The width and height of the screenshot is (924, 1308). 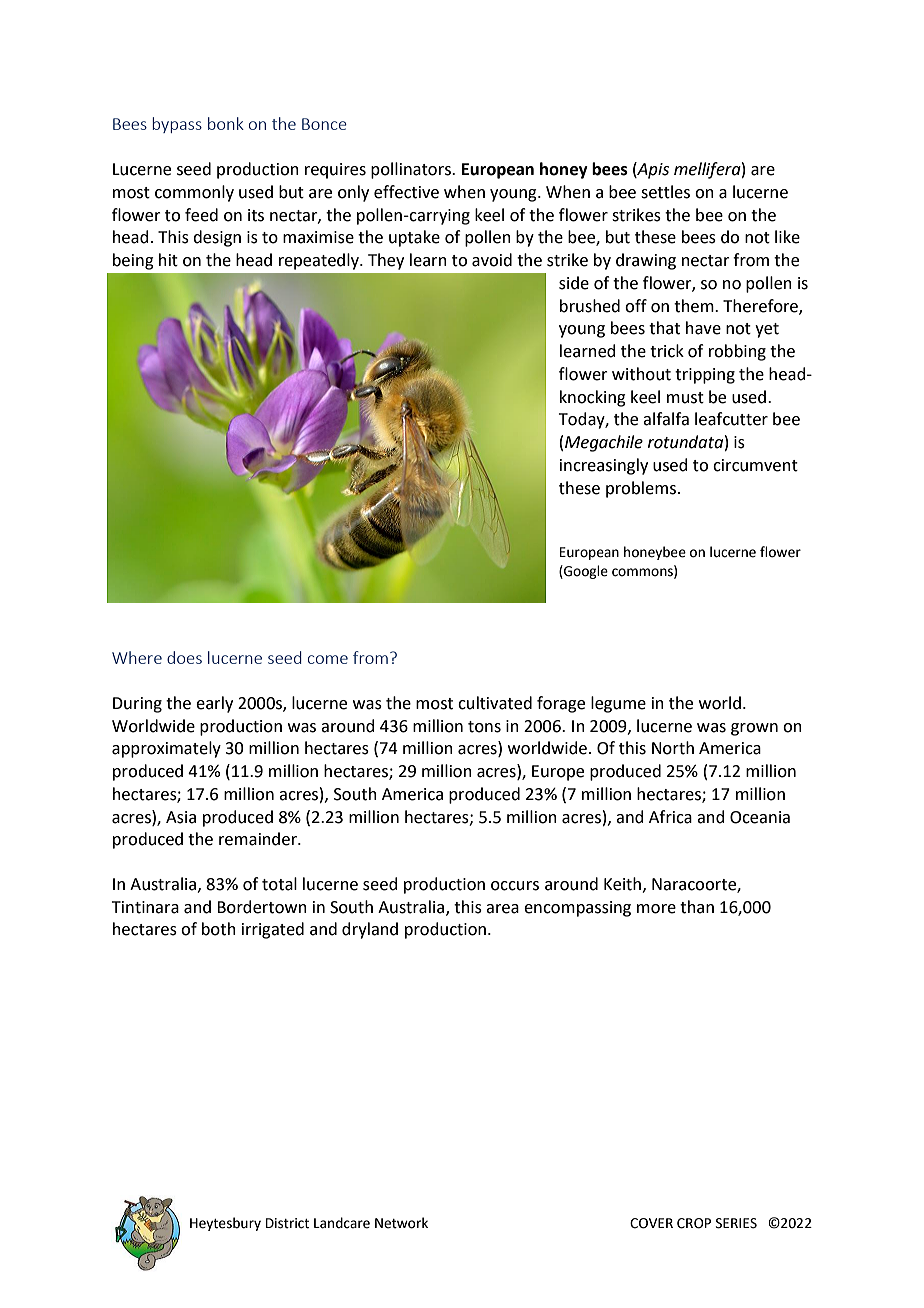 I want to click on cultivated, so click(x=495, y=703).
